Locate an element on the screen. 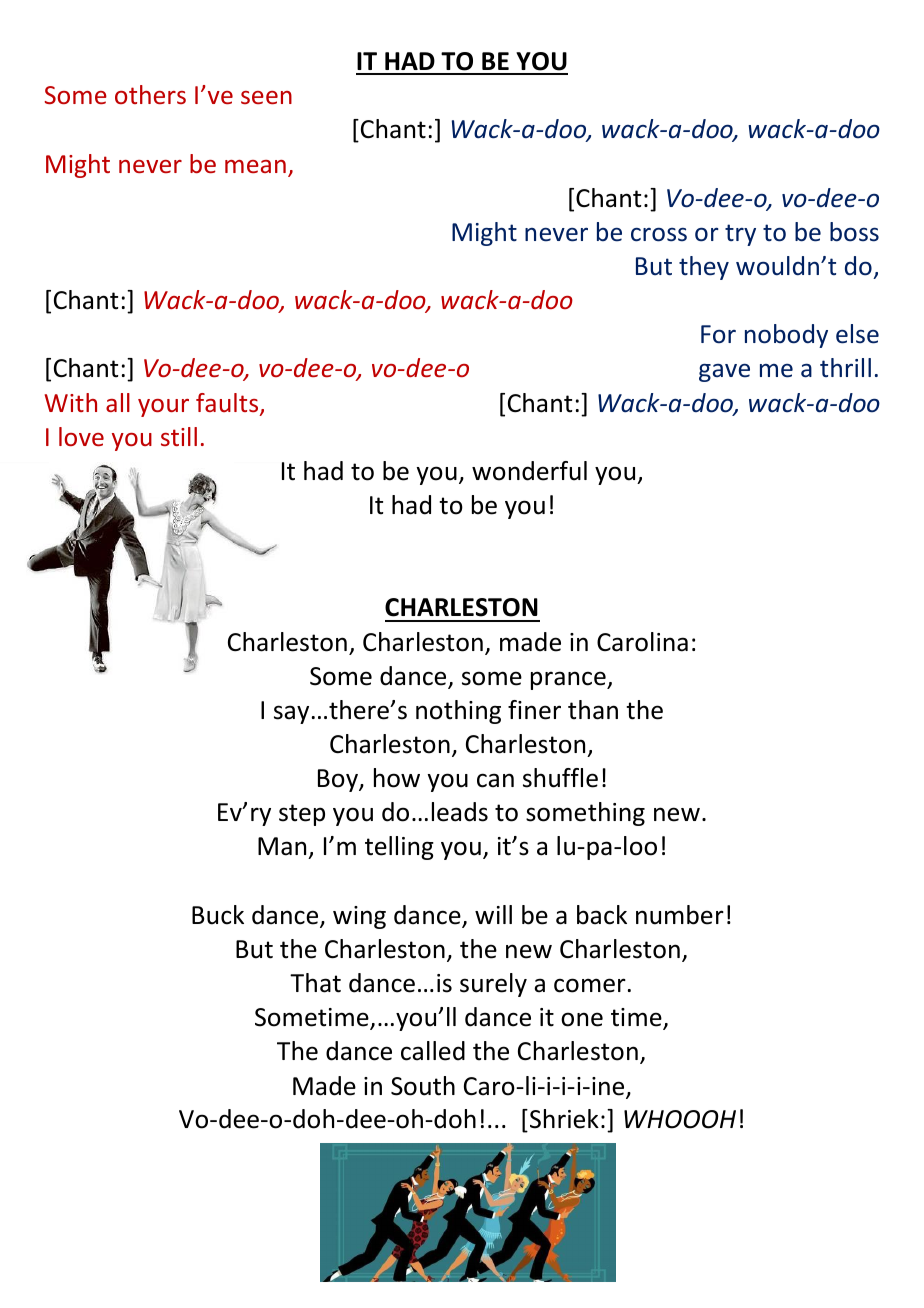  South is located at coordinates (423, 1086).
